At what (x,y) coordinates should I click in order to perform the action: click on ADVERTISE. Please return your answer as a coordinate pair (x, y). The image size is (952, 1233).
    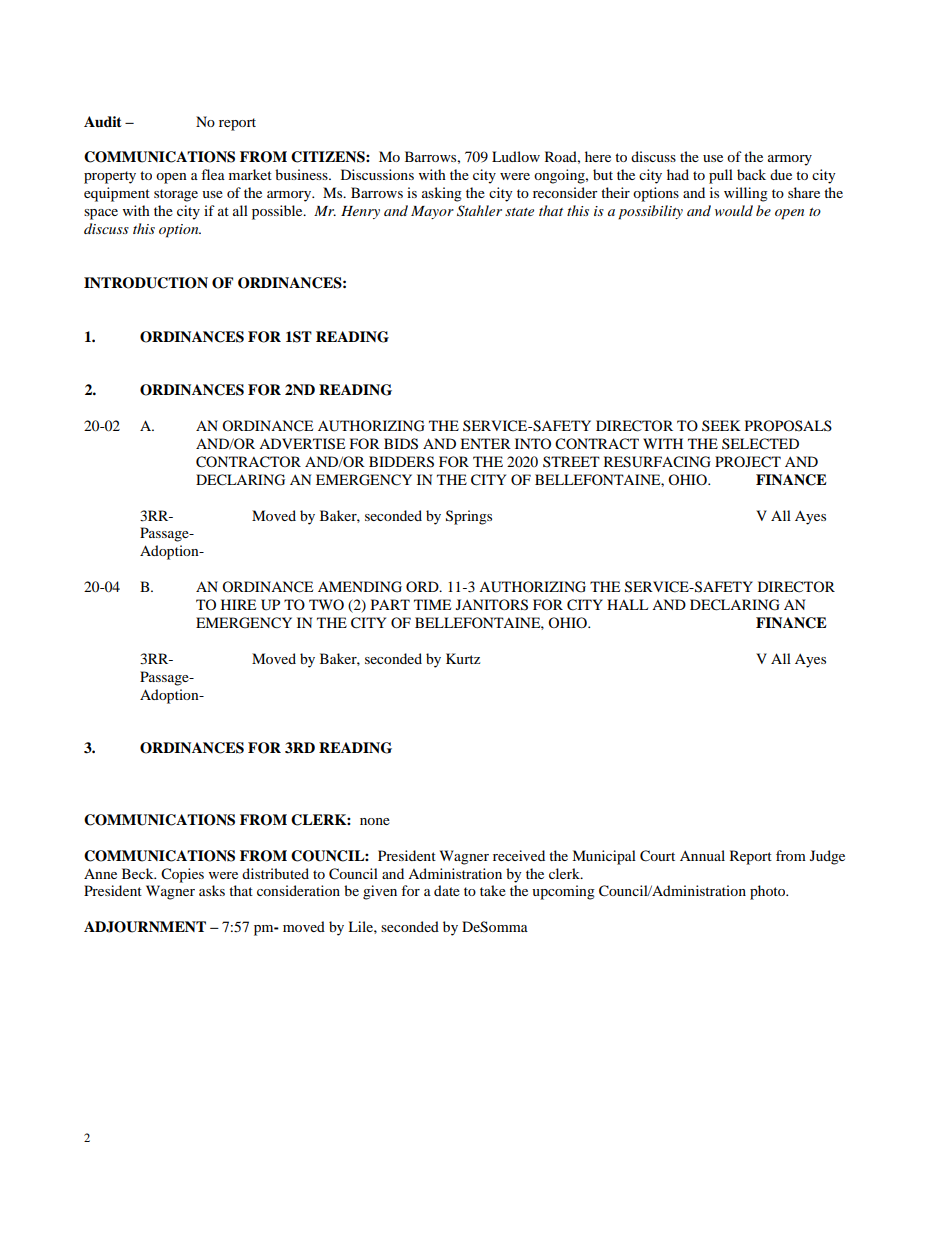
    Looking at the image, I should click on (302, 444).
